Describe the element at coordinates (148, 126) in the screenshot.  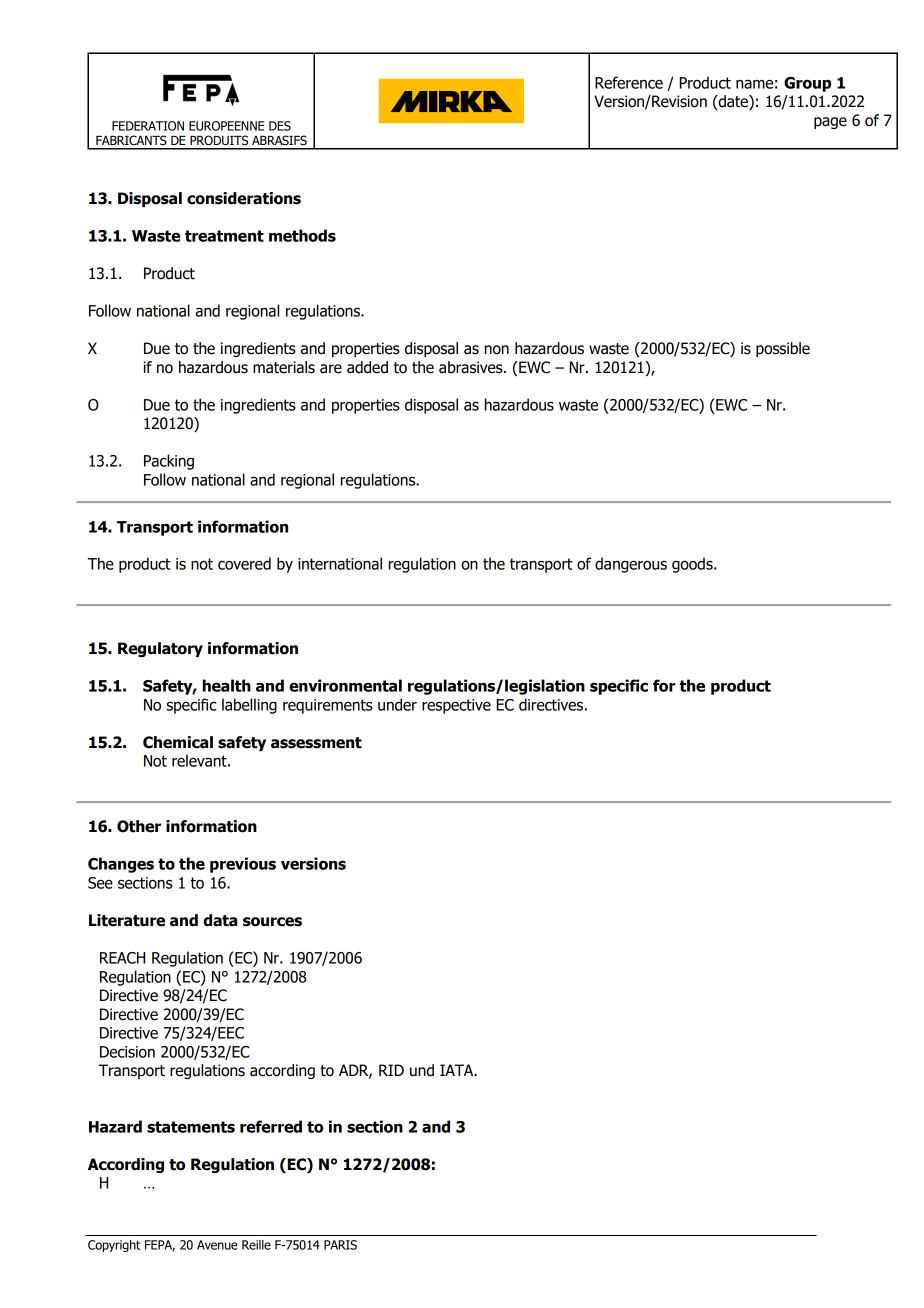
I see `FEDERATION` at that location.
